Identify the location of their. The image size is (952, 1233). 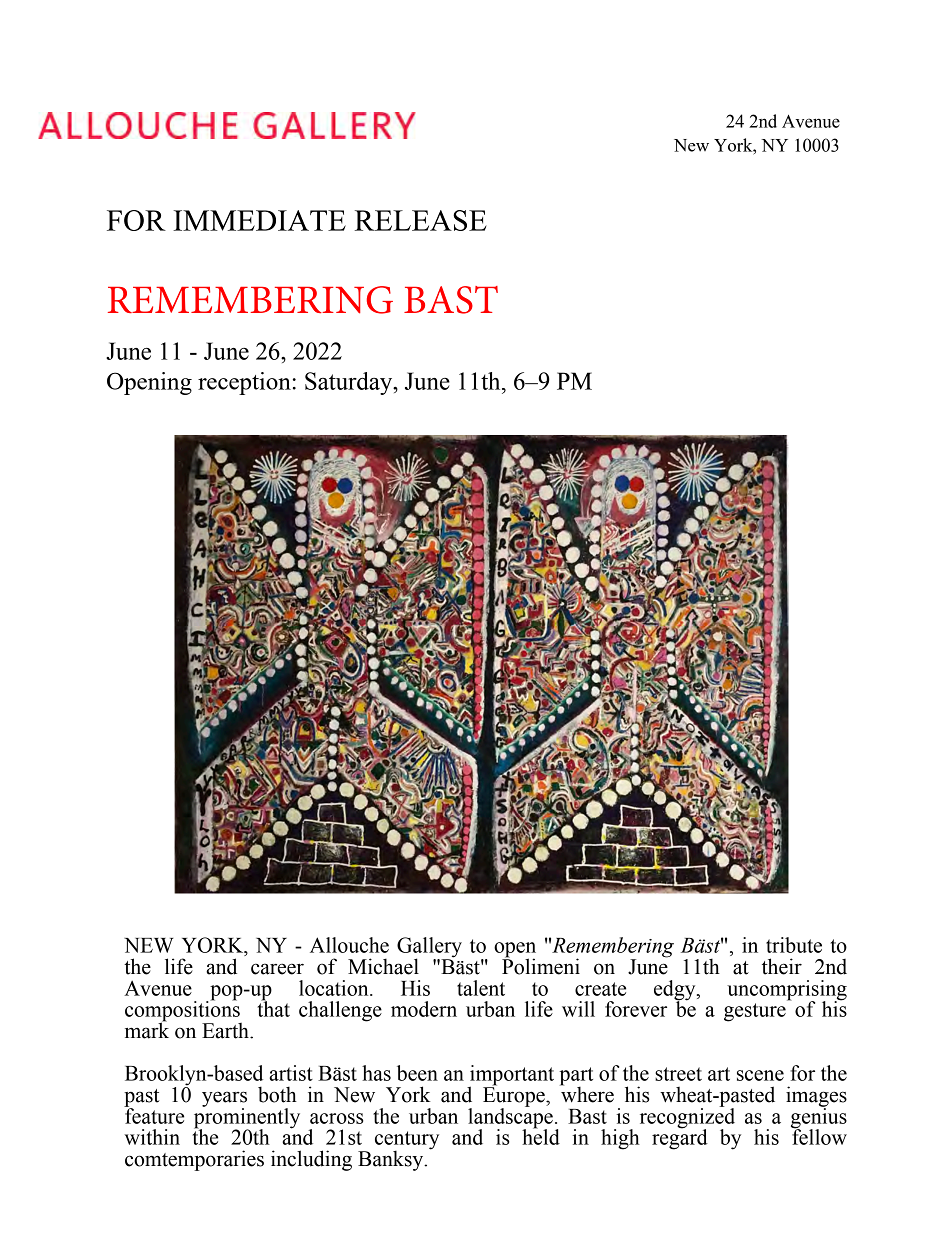
(782, 966).
